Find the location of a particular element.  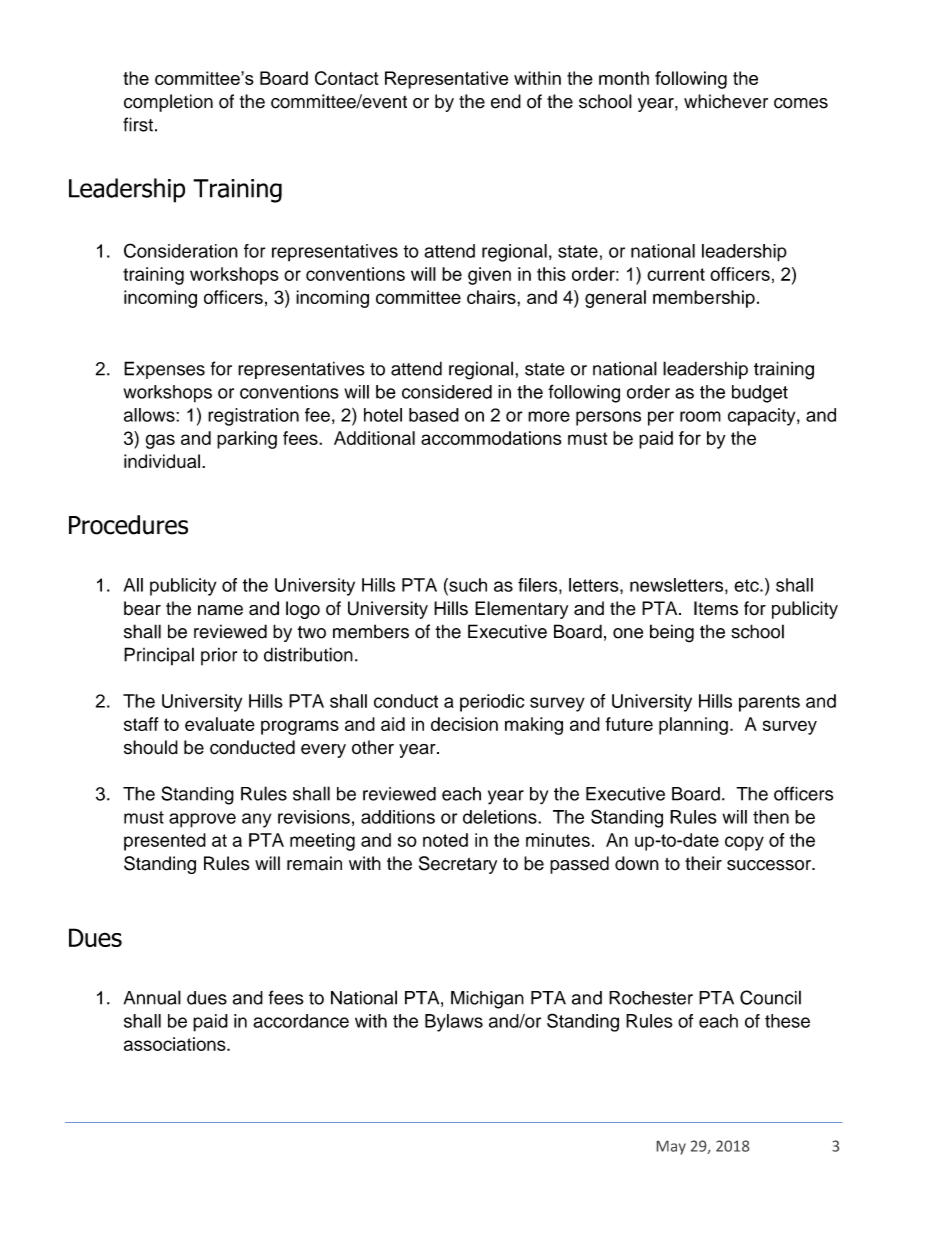

deletions is located at coordinates (501, 817).
